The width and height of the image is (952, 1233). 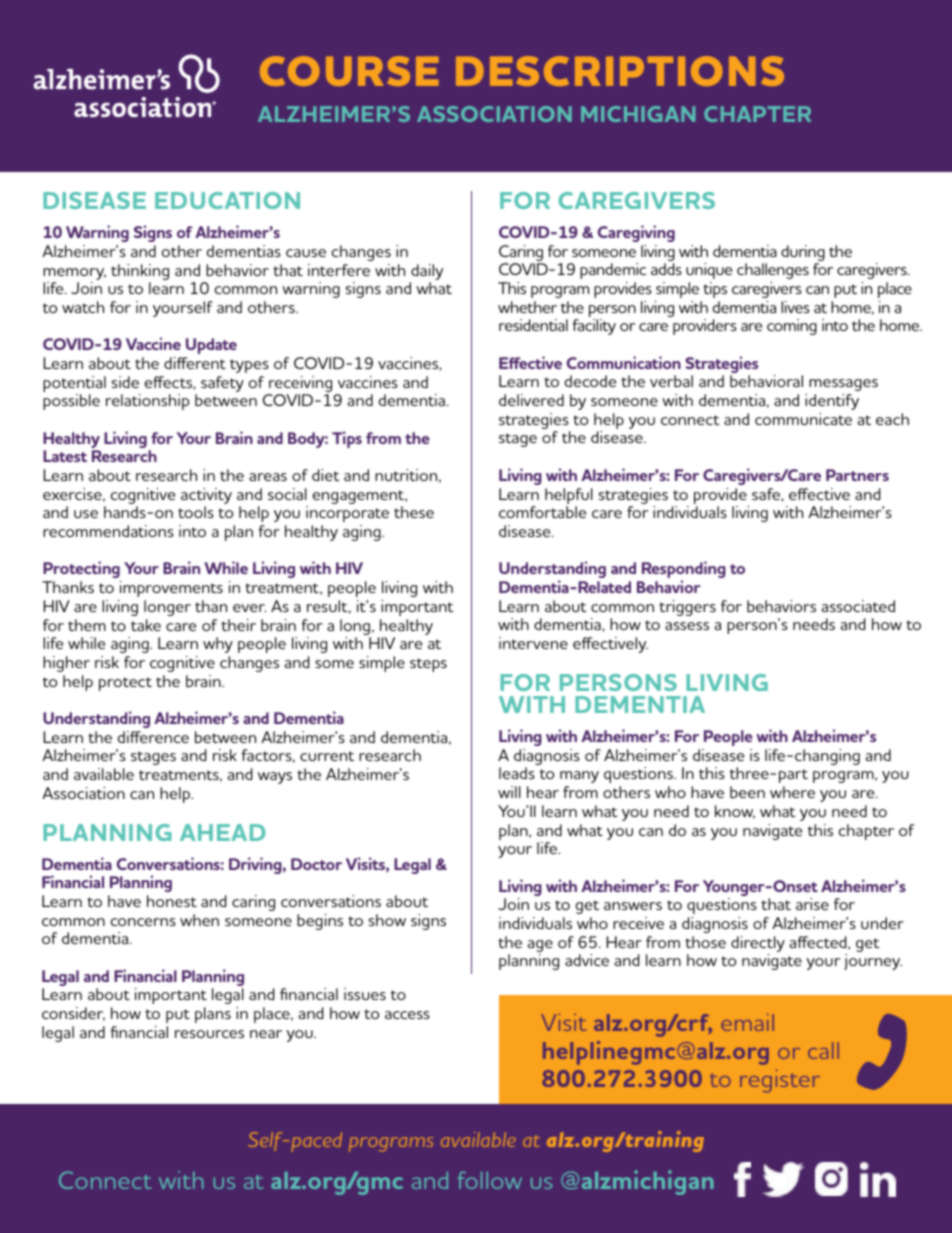 I want to click on whether, so click(x=527, y=307).
